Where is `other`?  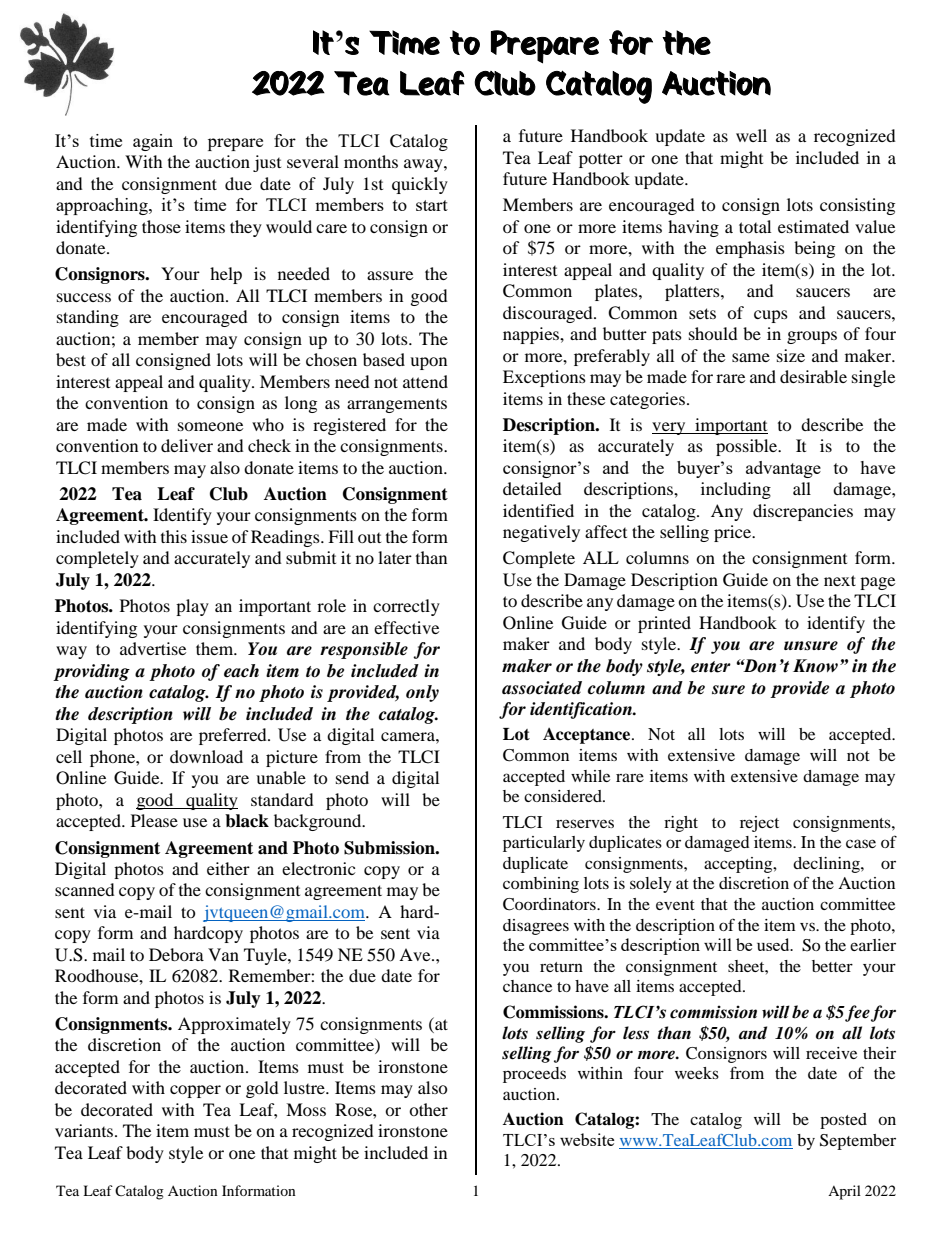 other is located at coordinates (428, 1109).
